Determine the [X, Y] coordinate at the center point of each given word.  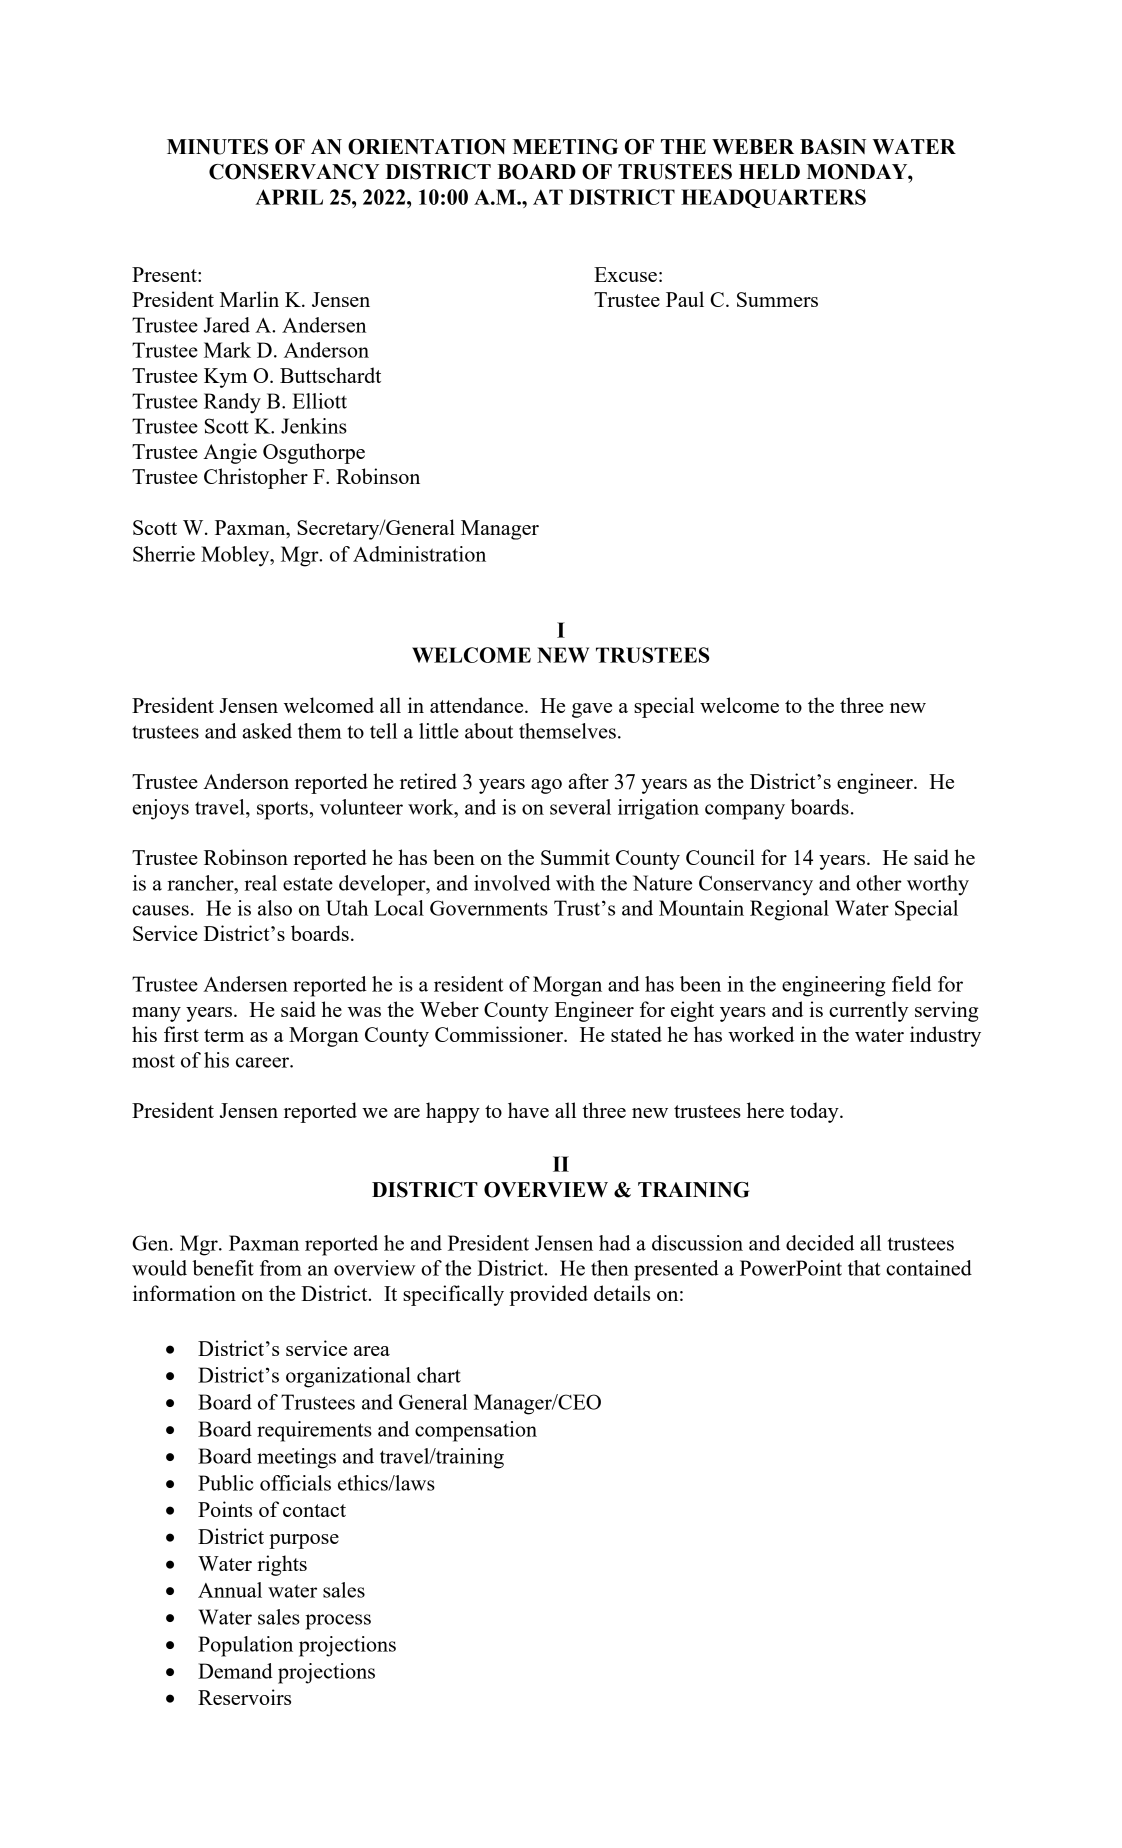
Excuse [625, 274]
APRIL [289, 197]
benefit [223, 1268]
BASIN [833, 147]
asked [267, 731]
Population [245, 1646]
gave [592, 710]
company [745, 812]
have [528, 1110]
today [815, 1112]
